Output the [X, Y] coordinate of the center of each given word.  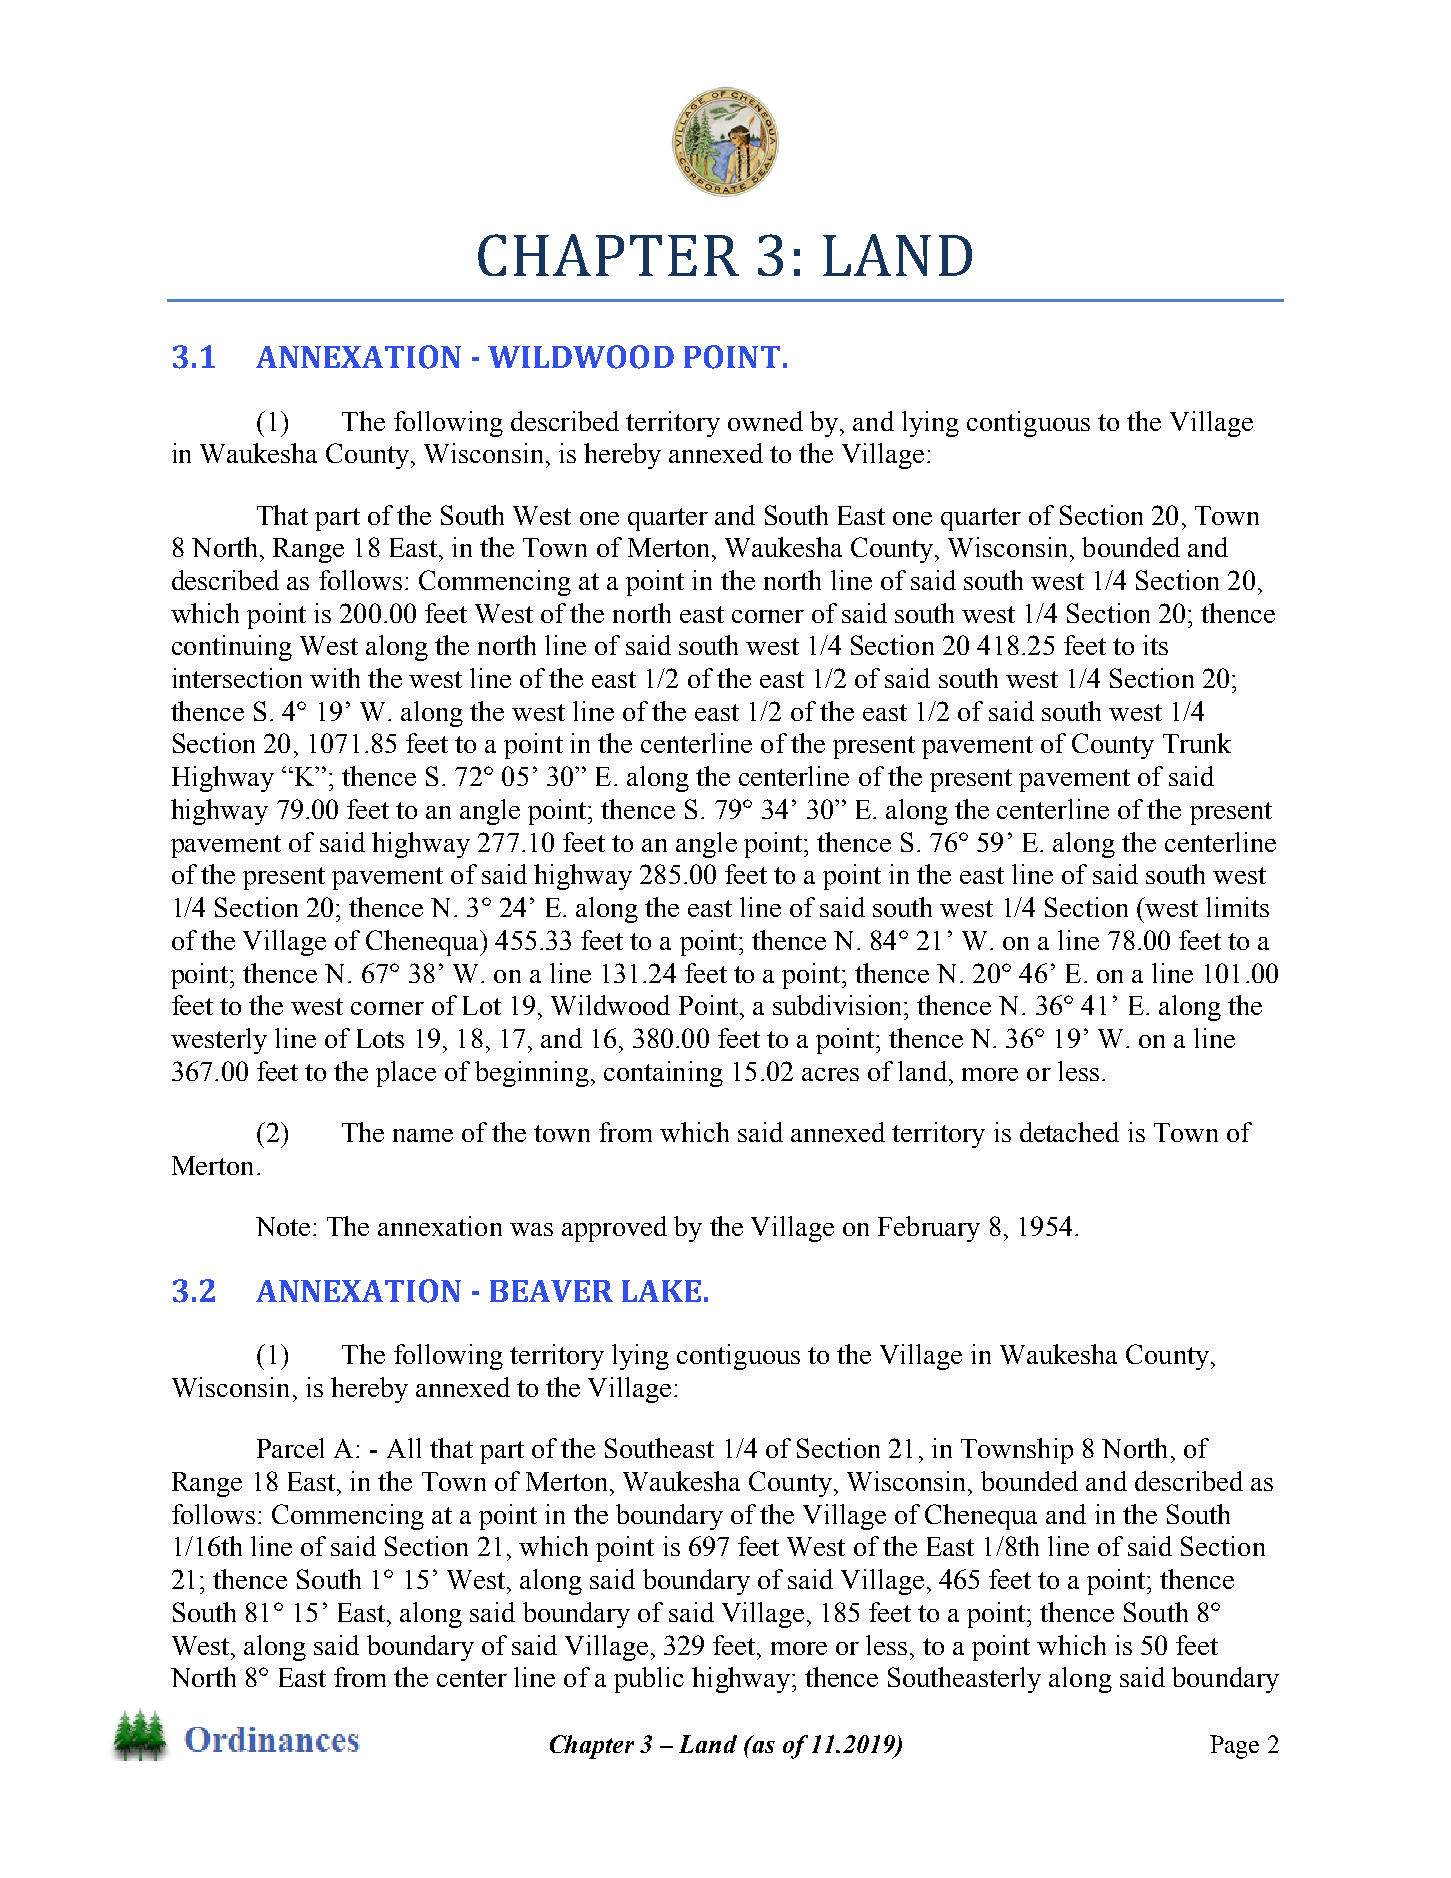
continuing [232, 648]
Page [1234, 1747]
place [406, 1074]
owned [765, 421]
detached [1069, 1132]
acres [830, 1074]
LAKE [661, 1291]
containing [663, 1074]
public [649, 1680]
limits [1237, 907]
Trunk [1197, 743]
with [335, 678]
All [404, 1448]
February [929, 1229]
